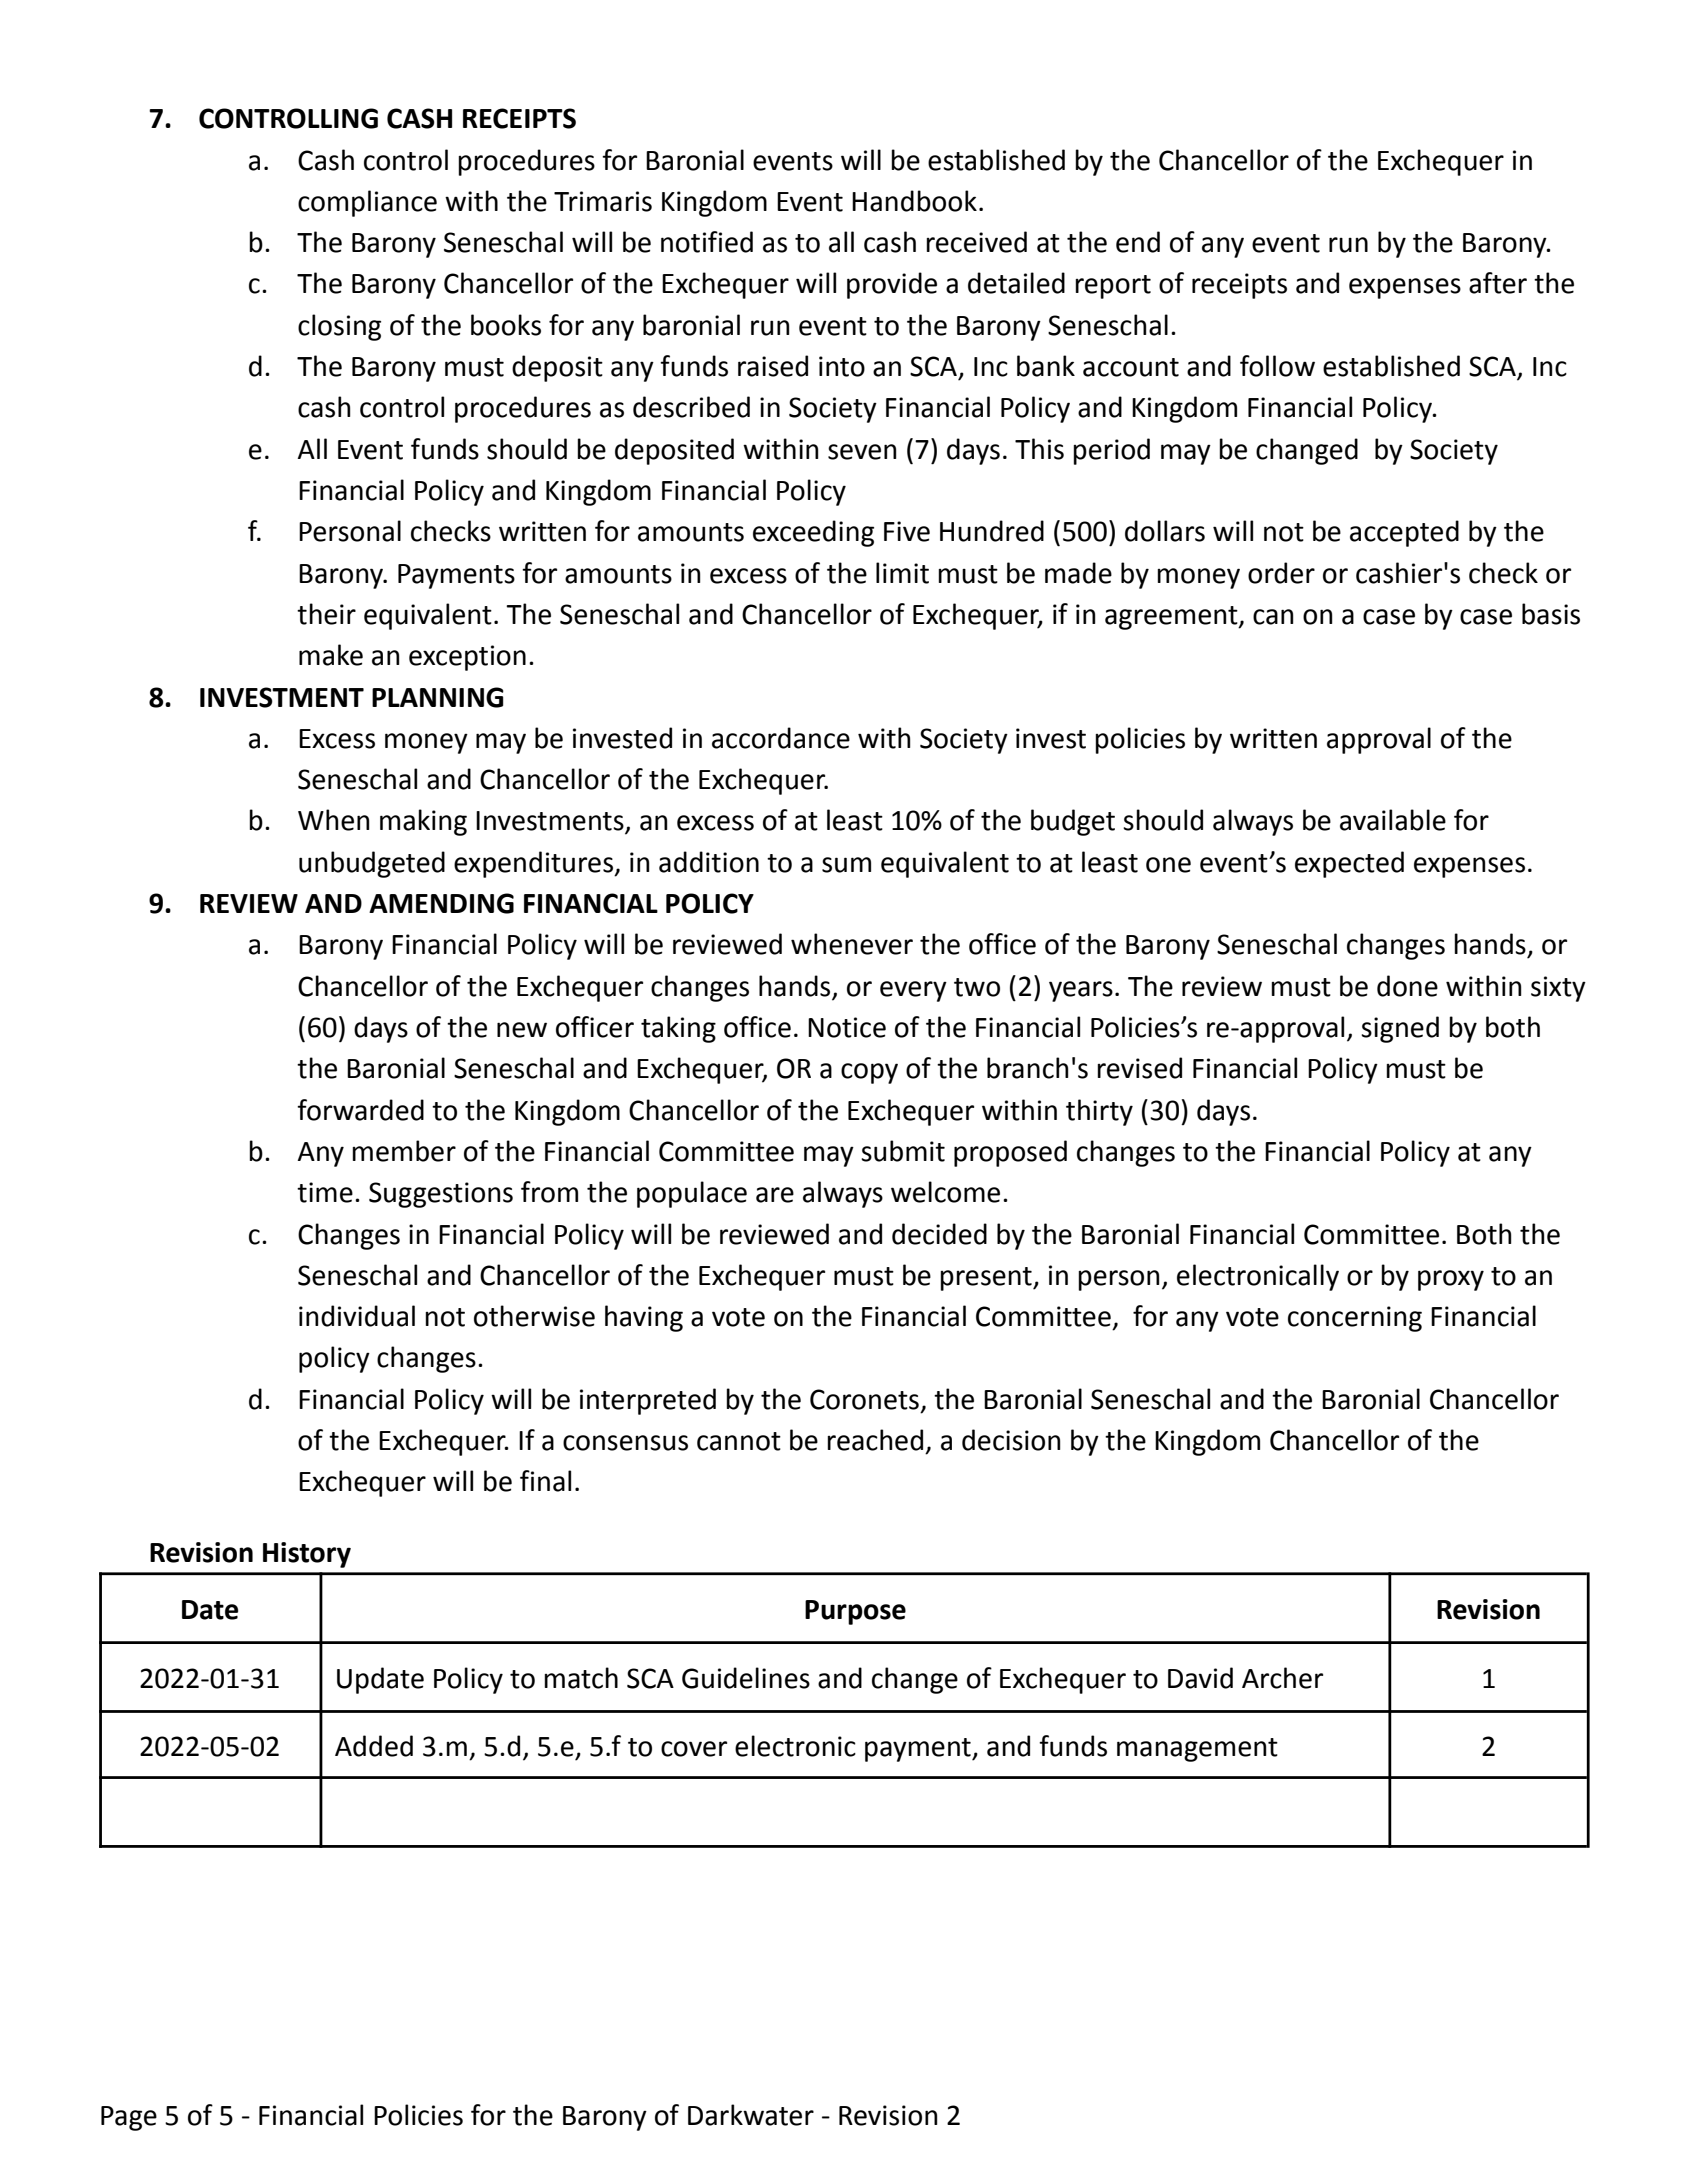 The height and width of the image is (2181, 1686). Describe the element at coordinates (331, 655) in the image. I see `make` at that location.
